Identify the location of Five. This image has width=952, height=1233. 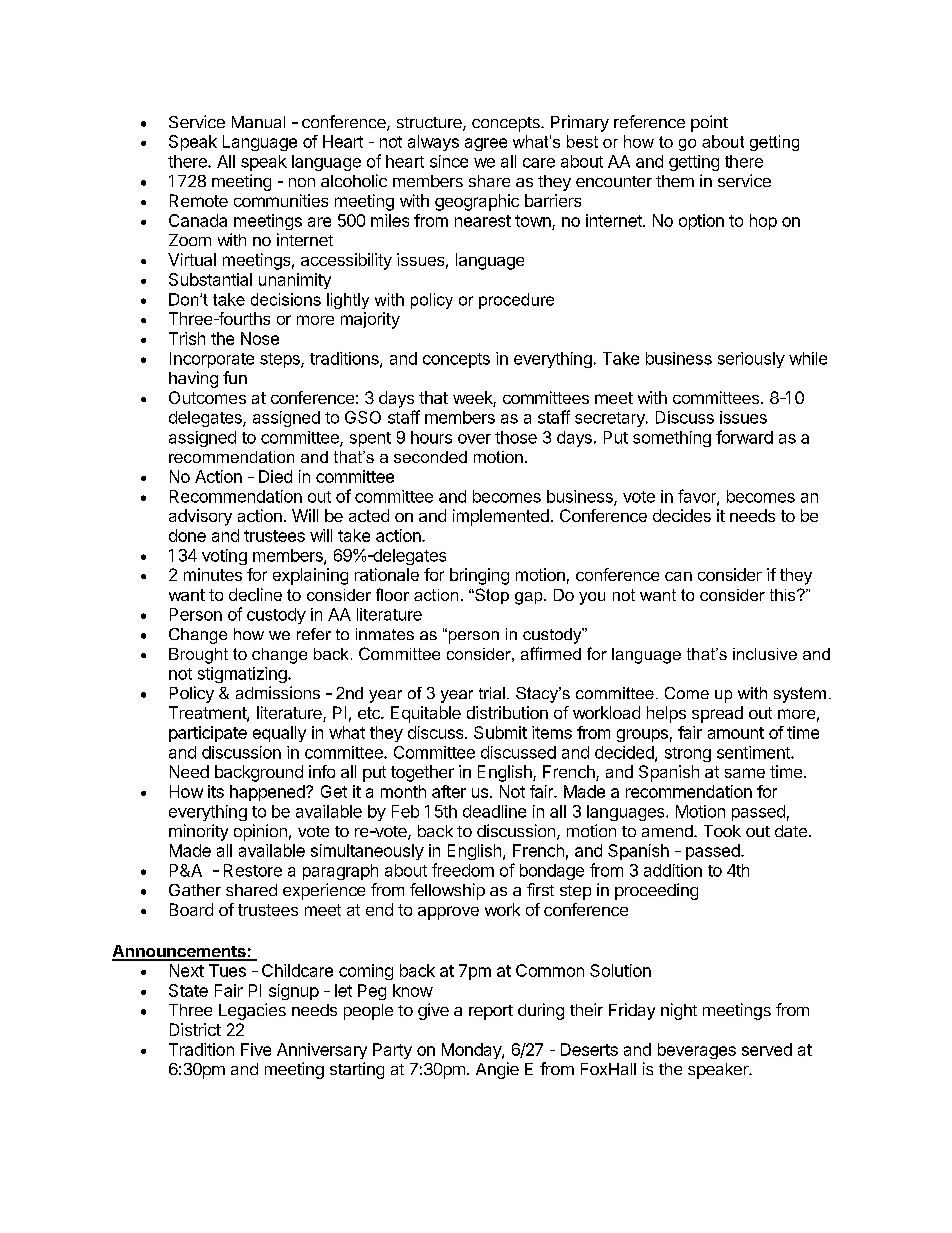
(256, 1049).
